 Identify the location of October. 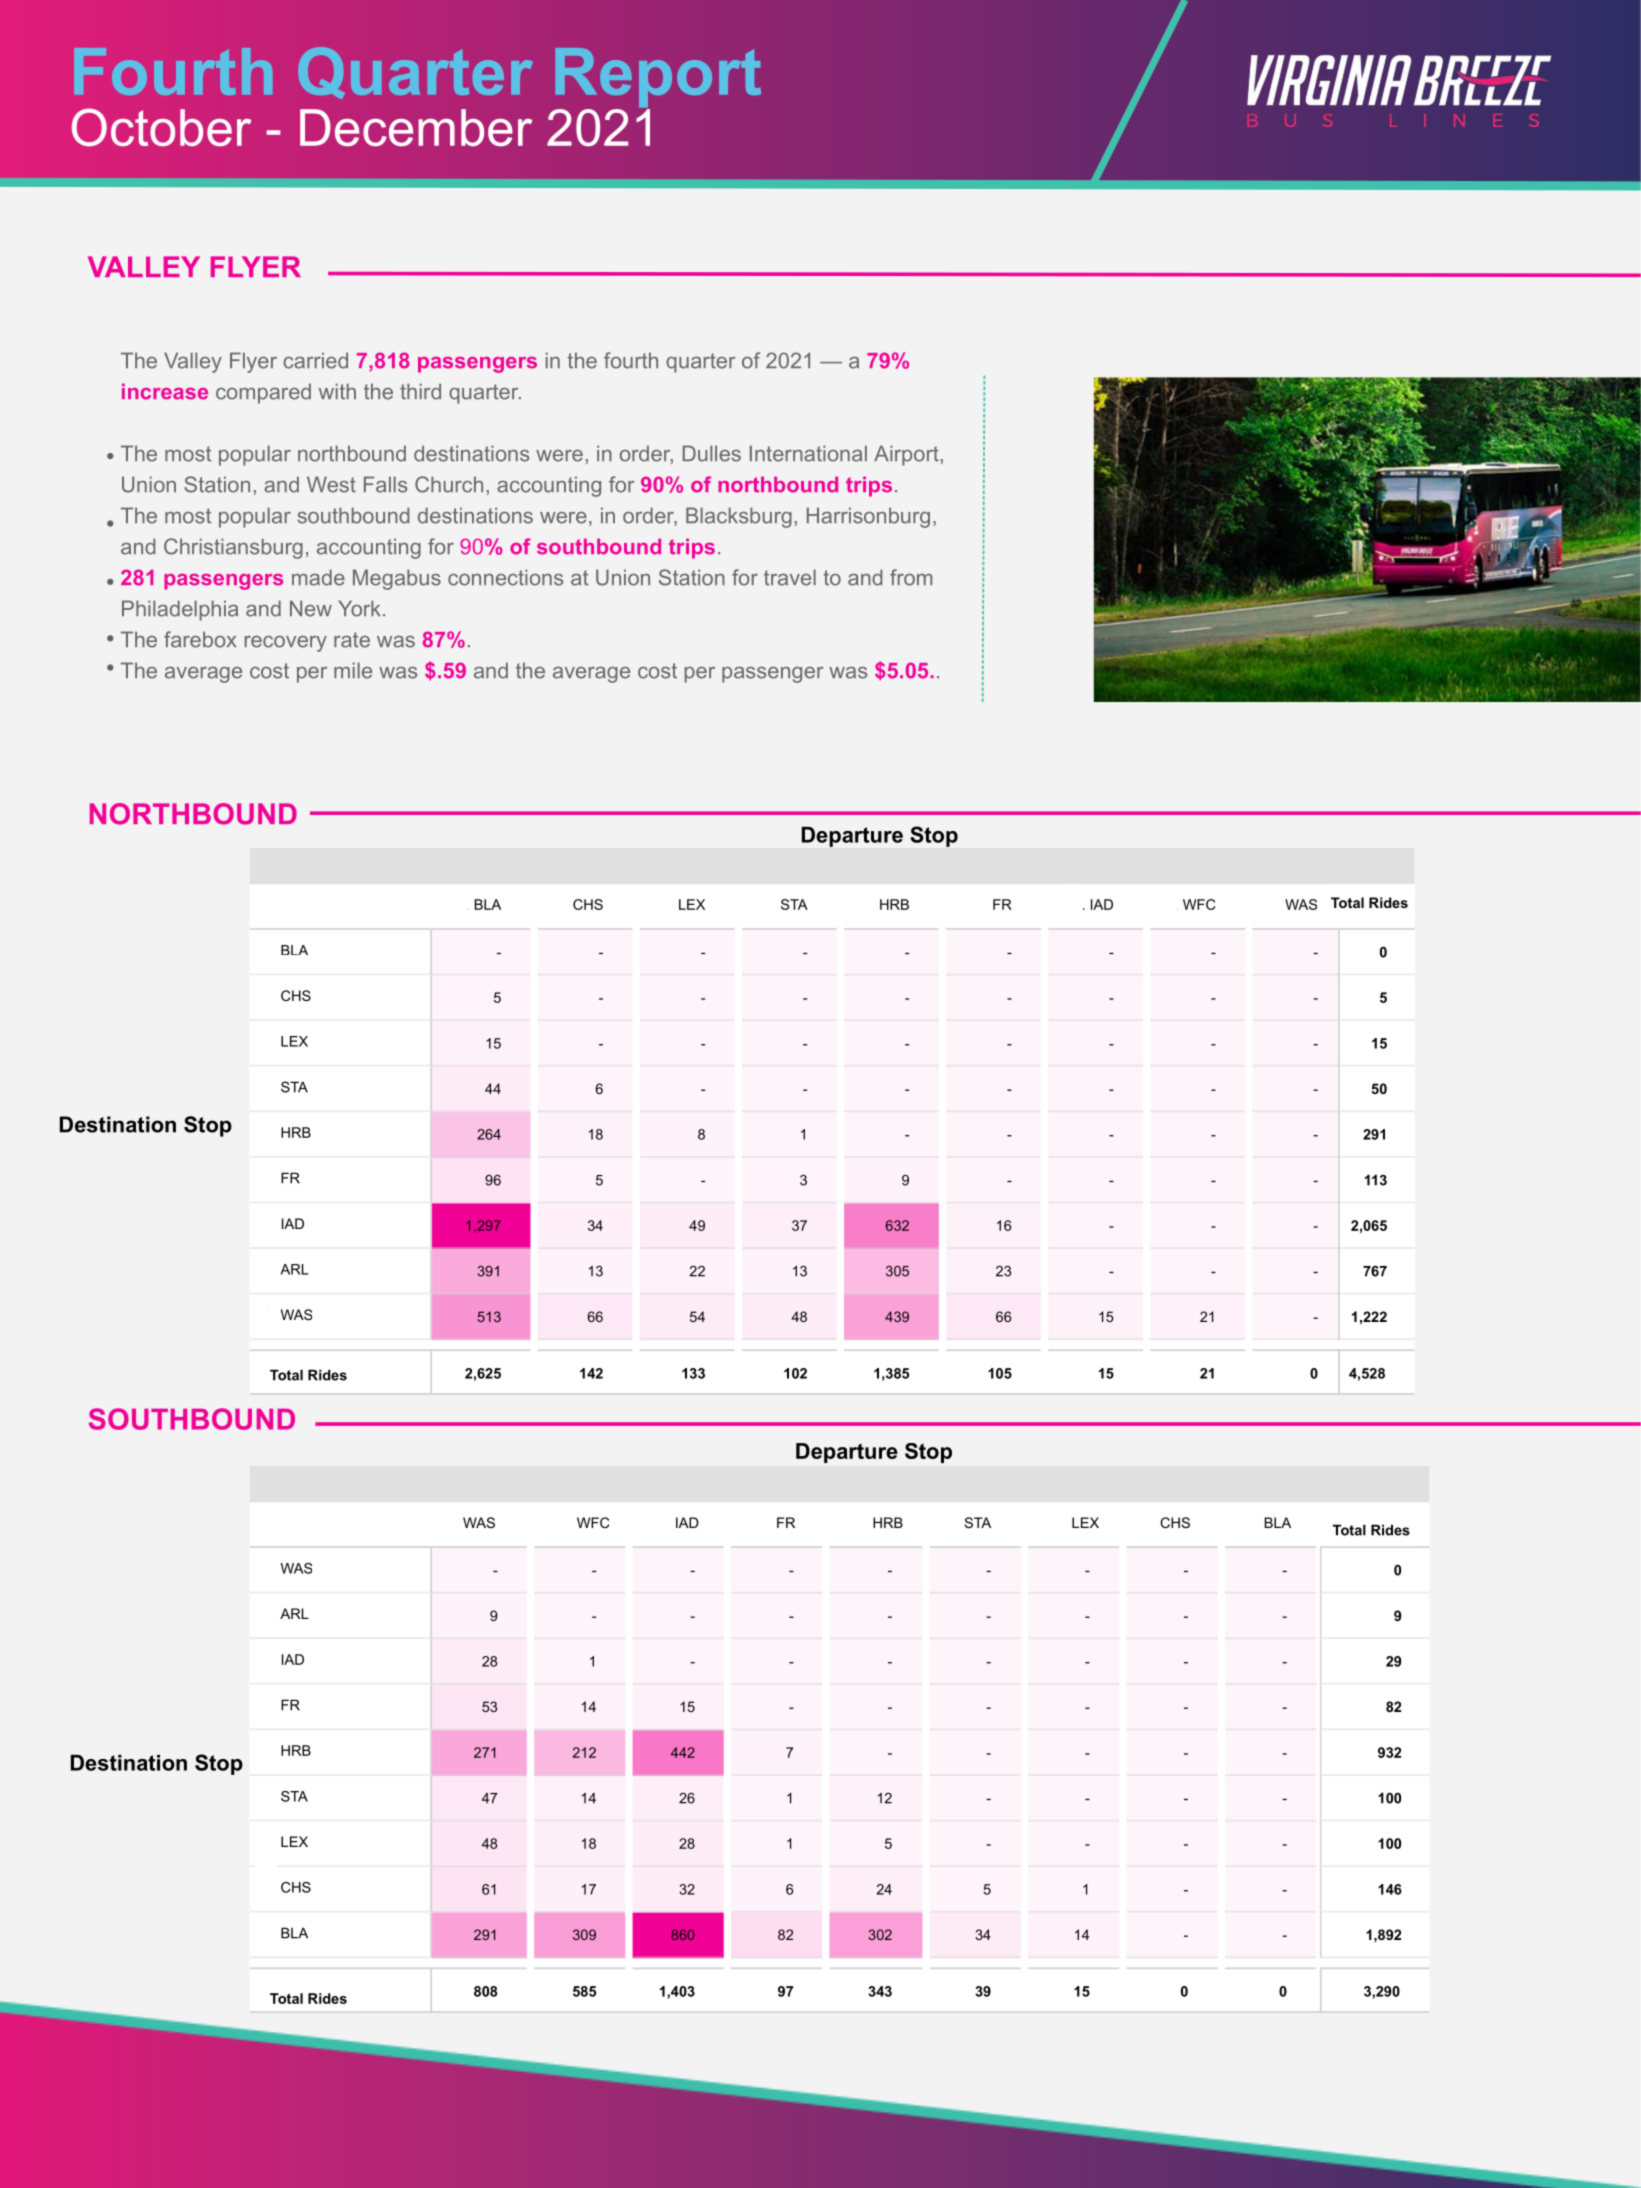
(161, 127).
